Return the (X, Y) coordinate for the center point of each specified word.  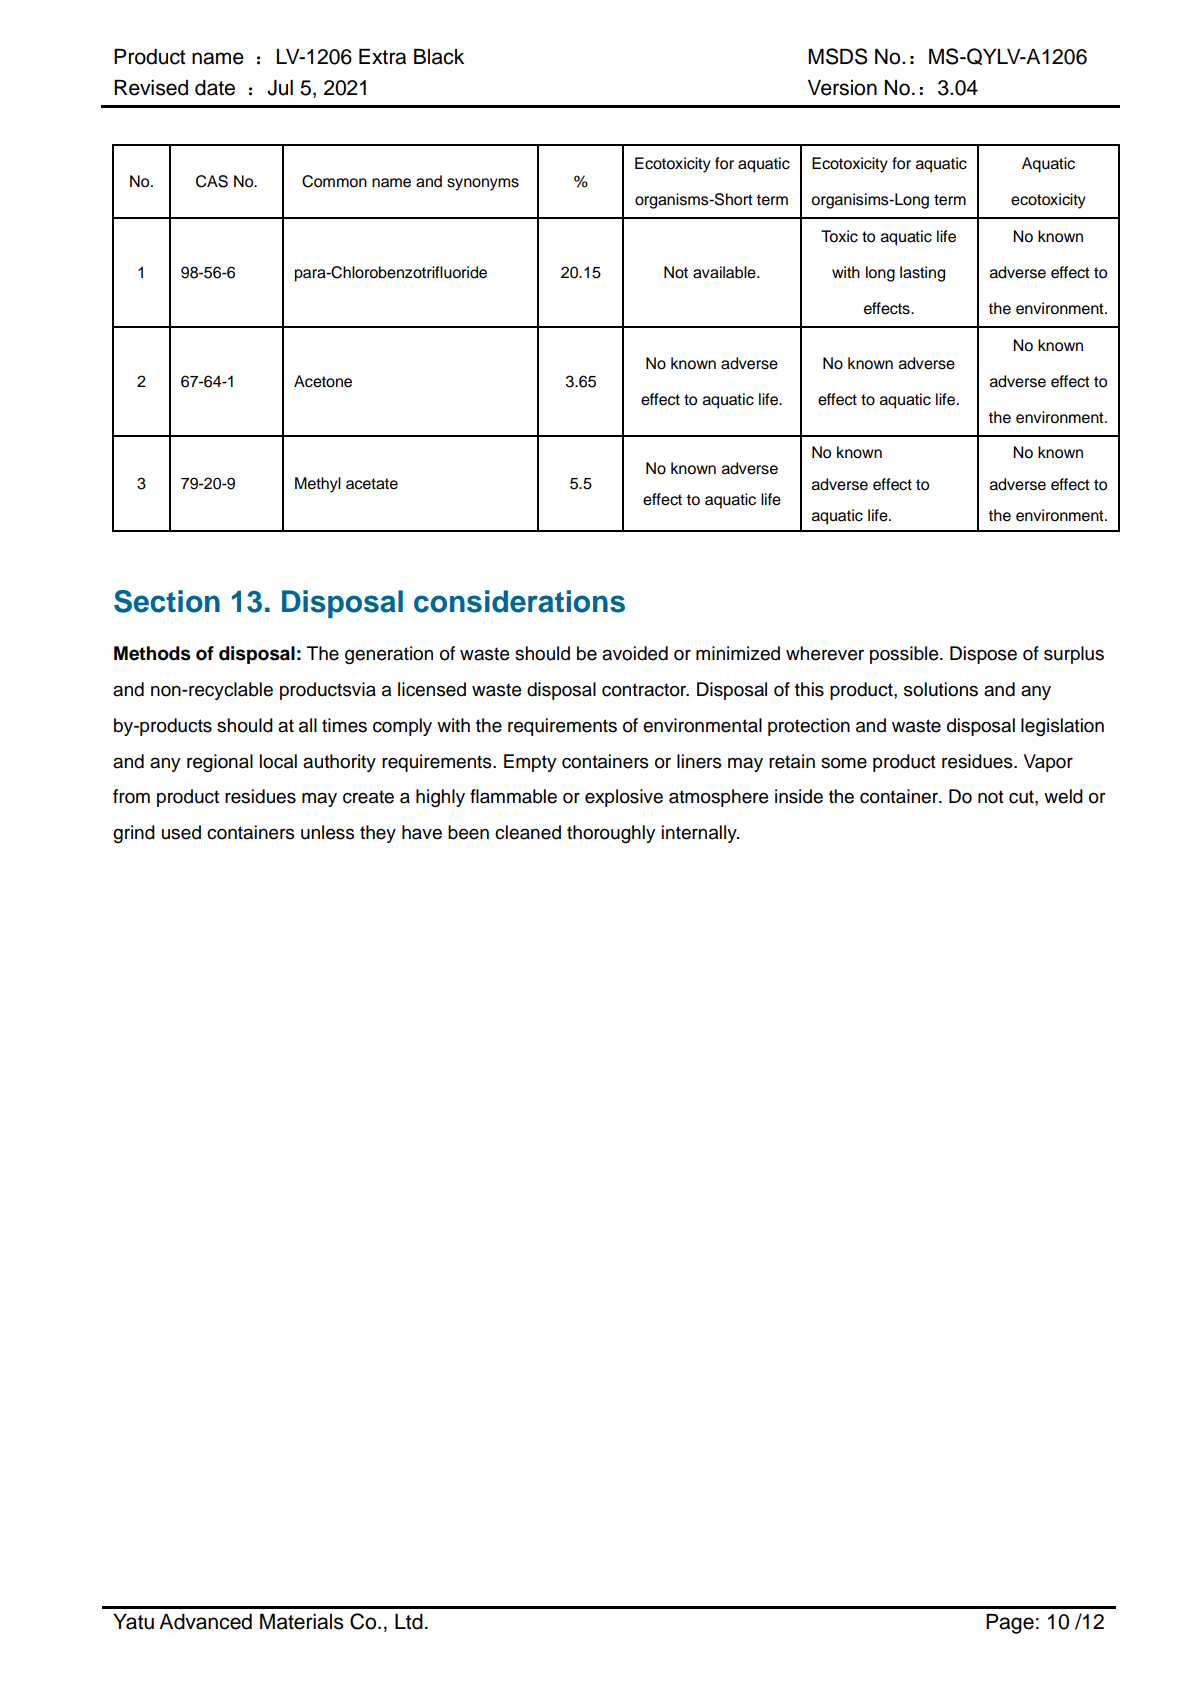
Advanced (205, 1622)
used (181, 832)
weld (1063, 796)
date (215, 88)
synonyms (483, 184)
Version (842, 88)
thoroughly (611, 834)
